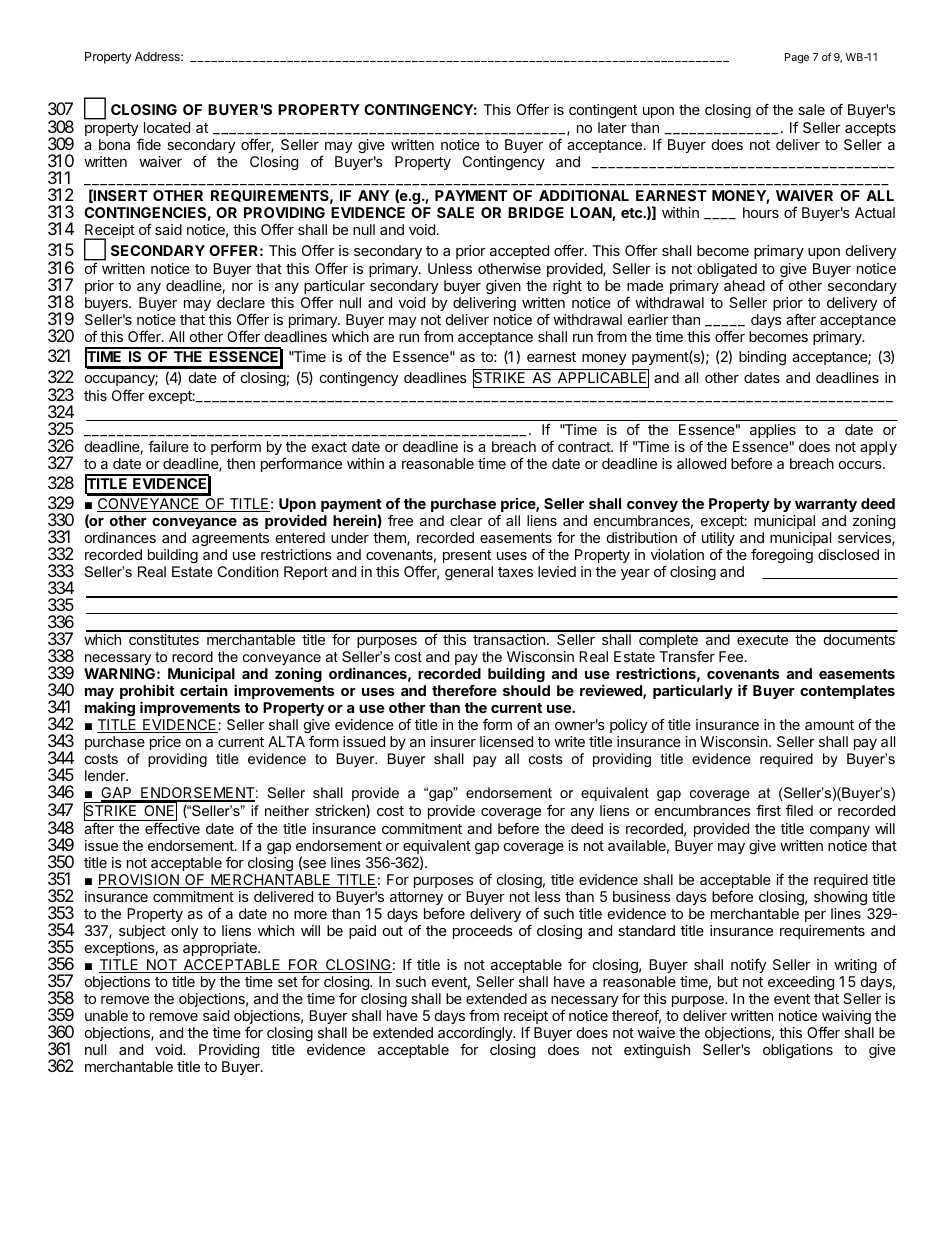  What do you see at coordinates (467, 556) in the image?
I see `present` at bounding box center [467, 556].
